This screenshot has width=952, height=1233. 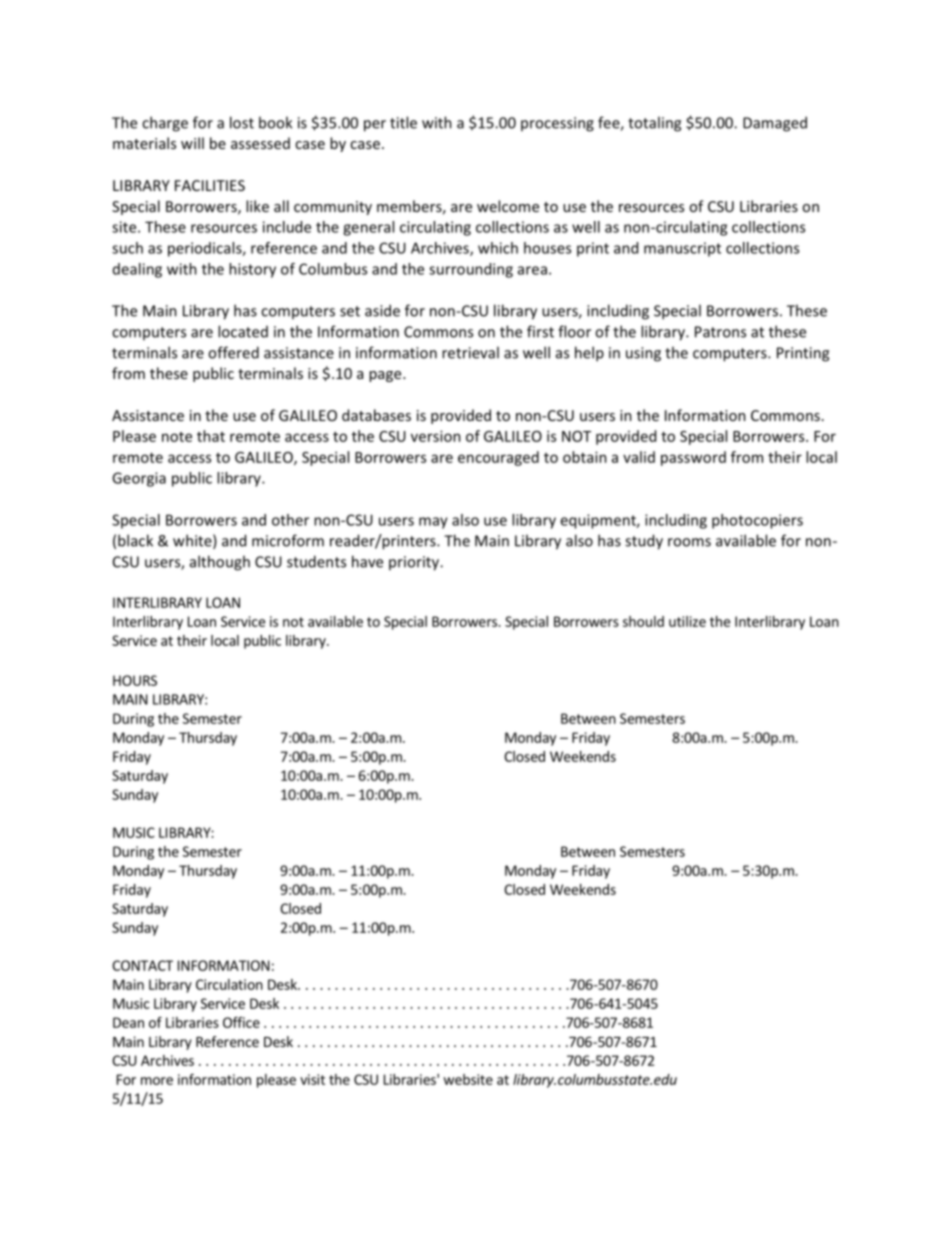 What do you see at coordinates (403, 122) in the screenshot?
I see `title` at bounding box center [403, 122].
